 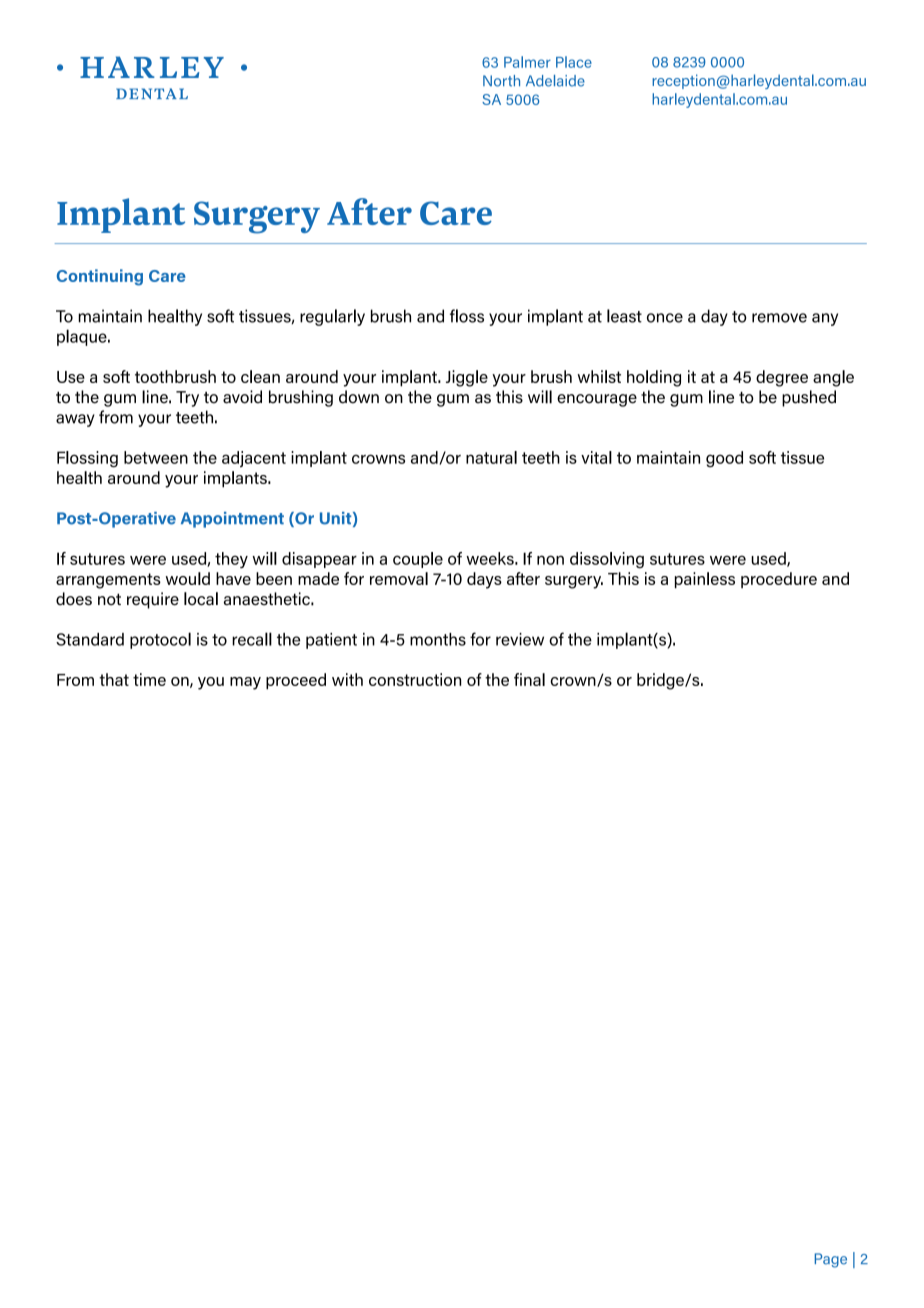 I want to click on construction, so click(x=415, y=679).
